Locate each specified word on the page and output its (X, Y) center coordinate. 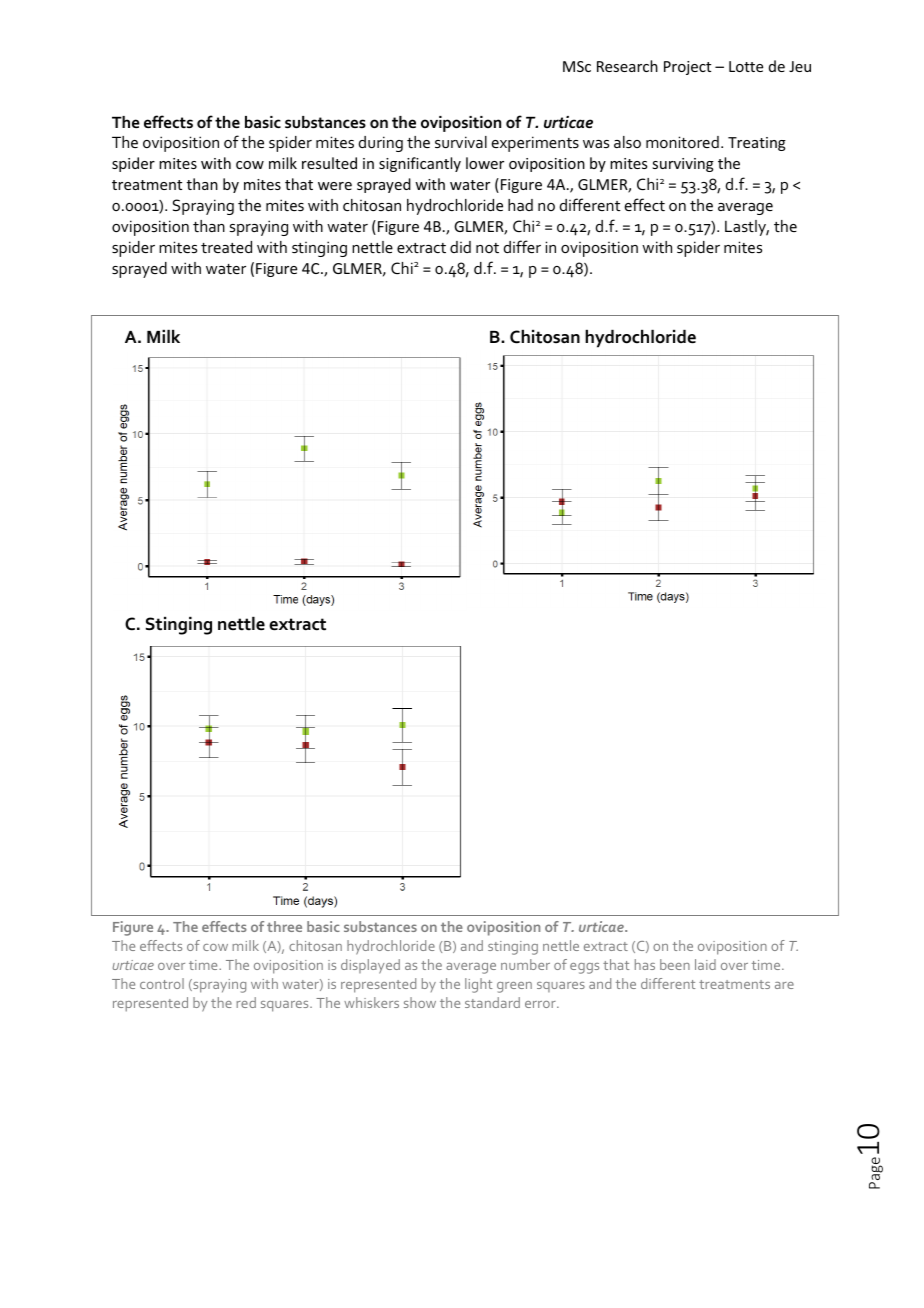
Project (687, 68)
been (675, 964)
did (460, 247)
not (487, 248)
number (525, 964)
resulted (329, 163)
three (284, 926)
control (162, 983)
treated (226, 247)
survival (461, 142)
